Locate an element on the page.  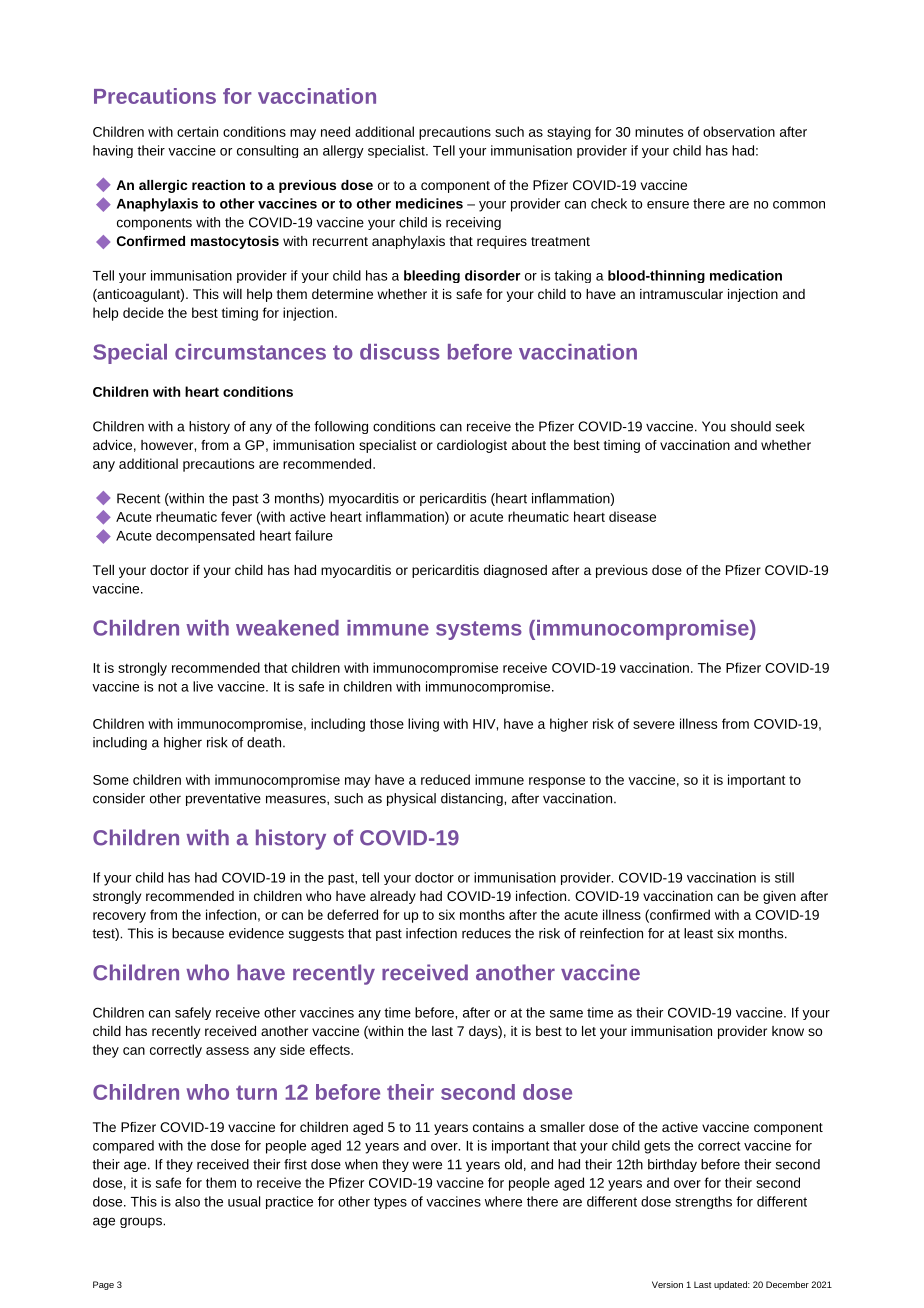
groups is located at coordinates (142, 1222).
